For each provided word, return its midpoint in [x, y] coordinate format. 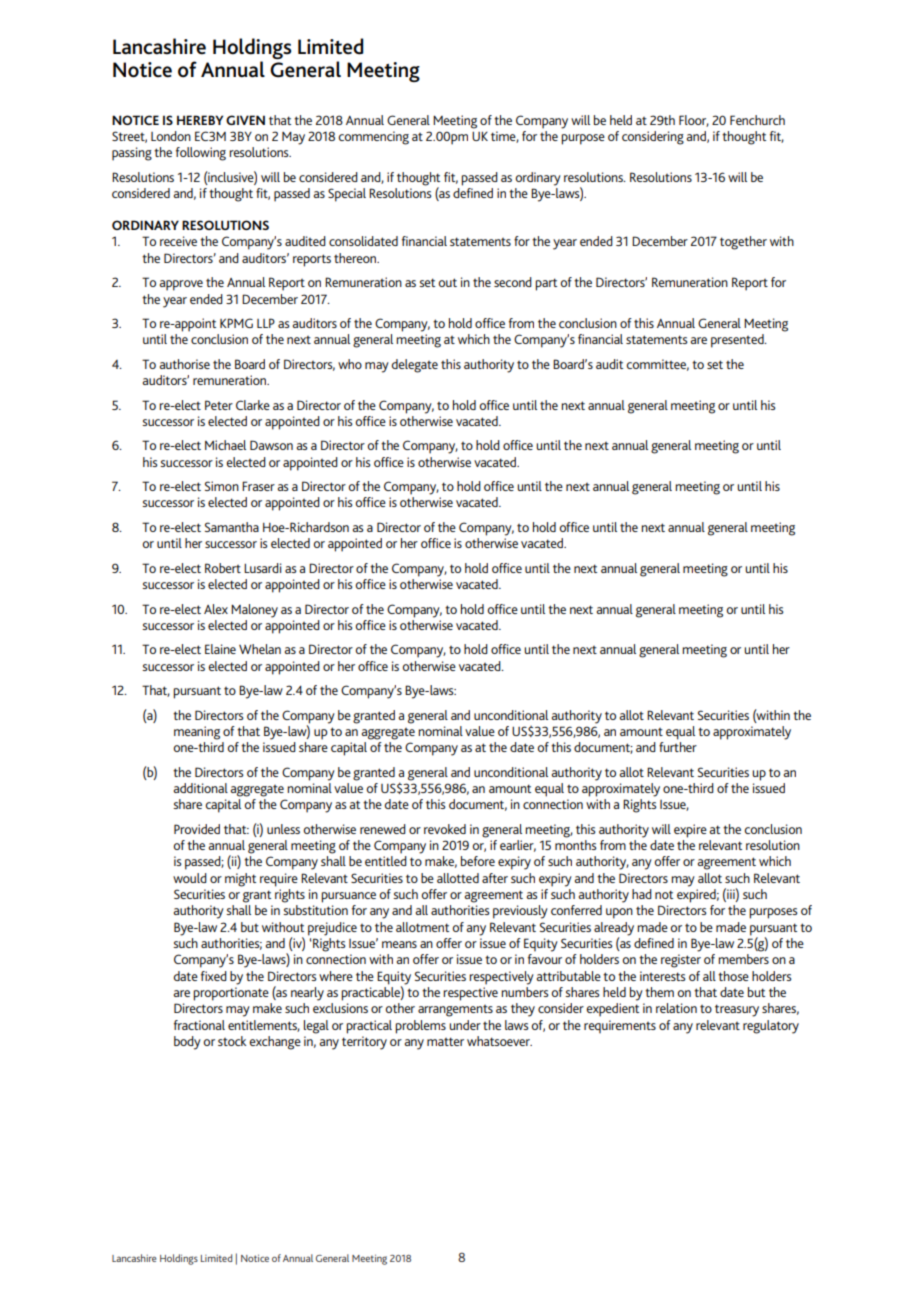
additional [201, 788]
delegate [414, 366]
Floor [694, 121]
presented [738, 341]
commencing [373, 138]
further [678, 747]
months [576, 845]
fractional [199, 1025]
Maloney [254, 611]
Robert [223, 568]
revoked [445, 829]
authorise [185, 364]
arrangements [455, 1011]
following [201, 154]
